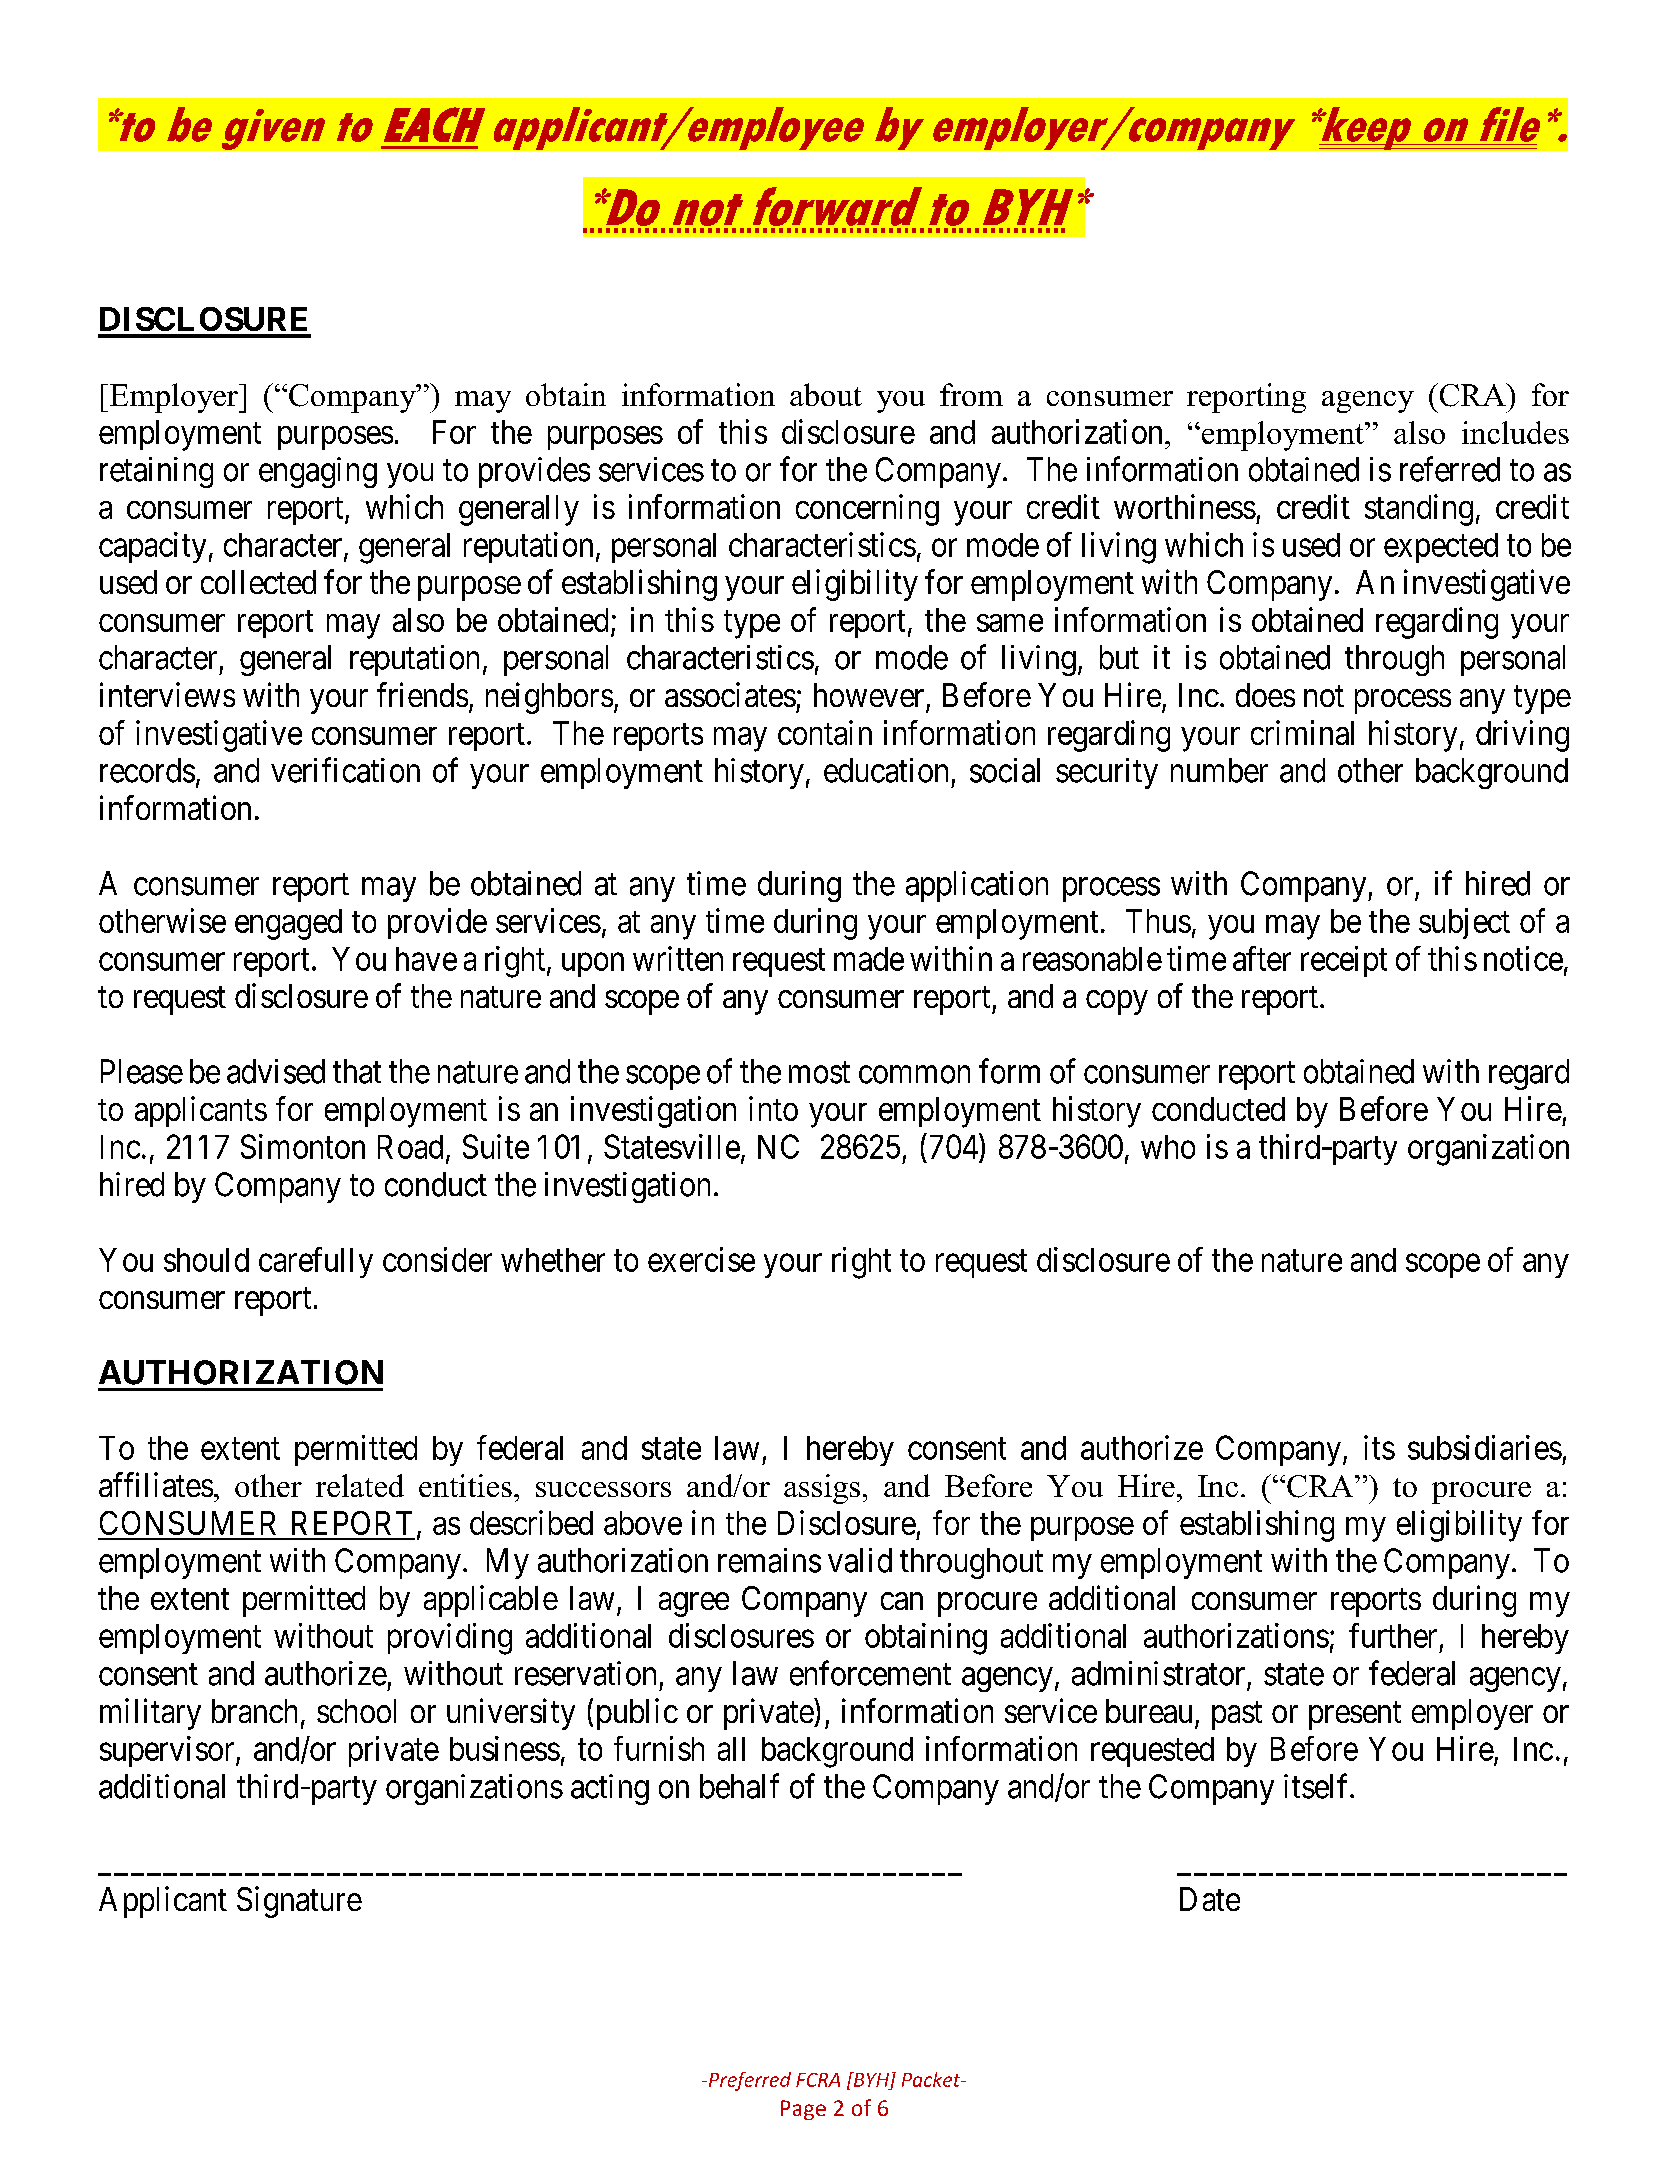 The width and height of the document is (1668, 2159). Describe the element at coordinates (345, 770) in the document. I see `verification` at that location.
